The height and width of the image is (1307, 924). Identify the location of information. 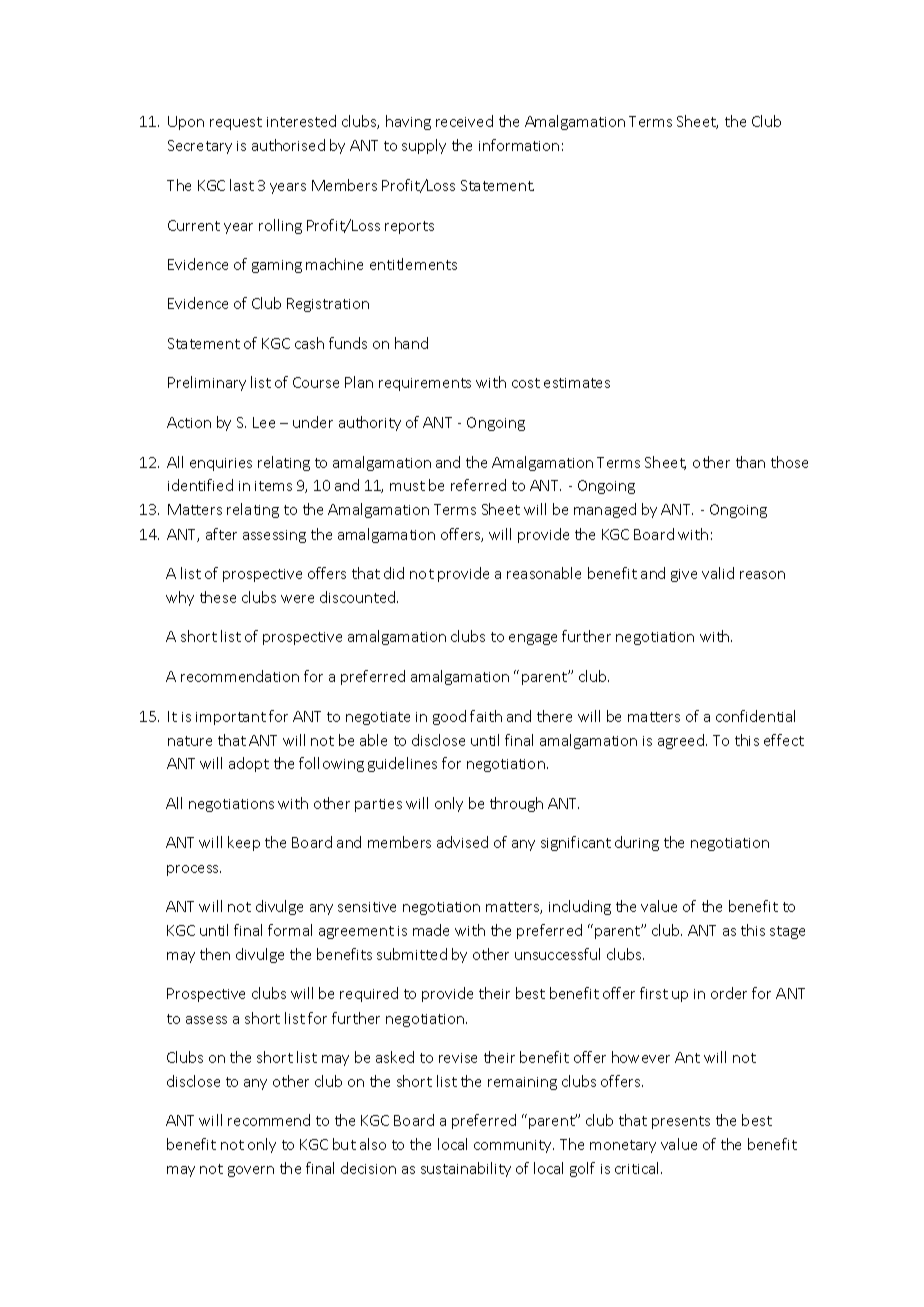
(519, 145).
